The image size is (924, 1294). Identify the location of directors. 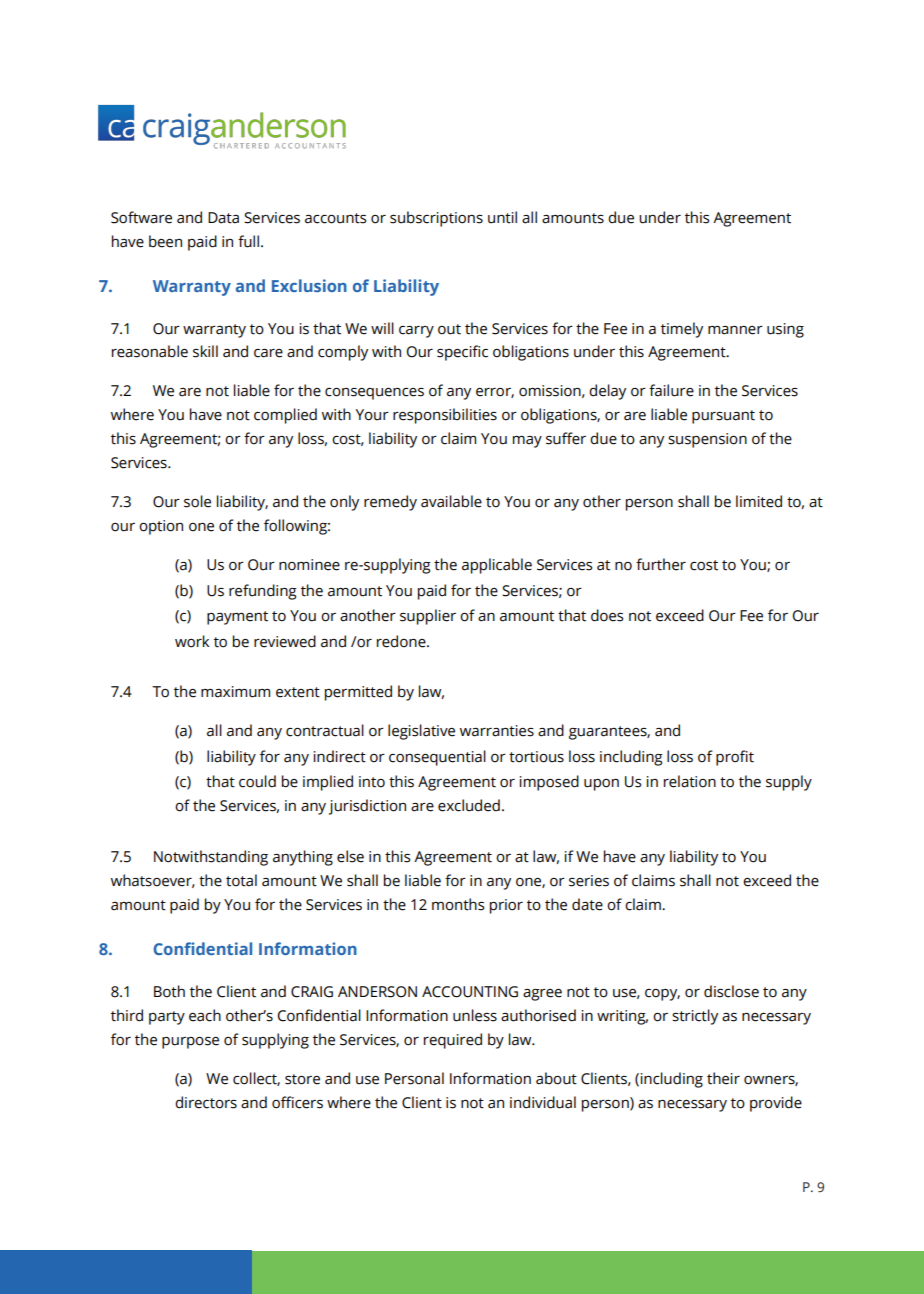
(206, 1102).
